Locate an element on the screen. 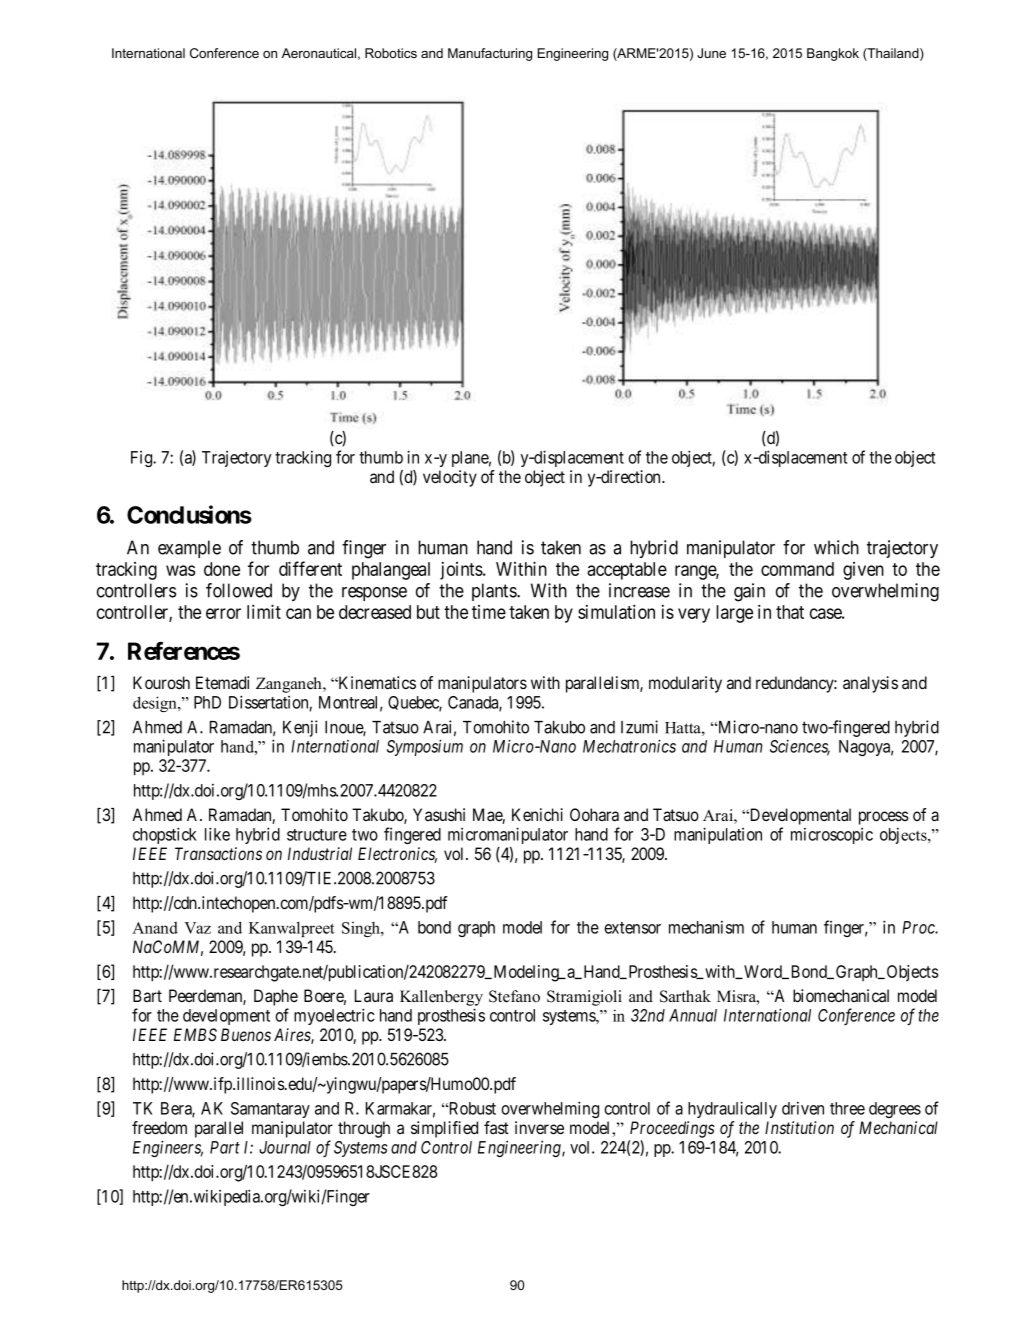  Transactions is located at coordinates (218, 853).
